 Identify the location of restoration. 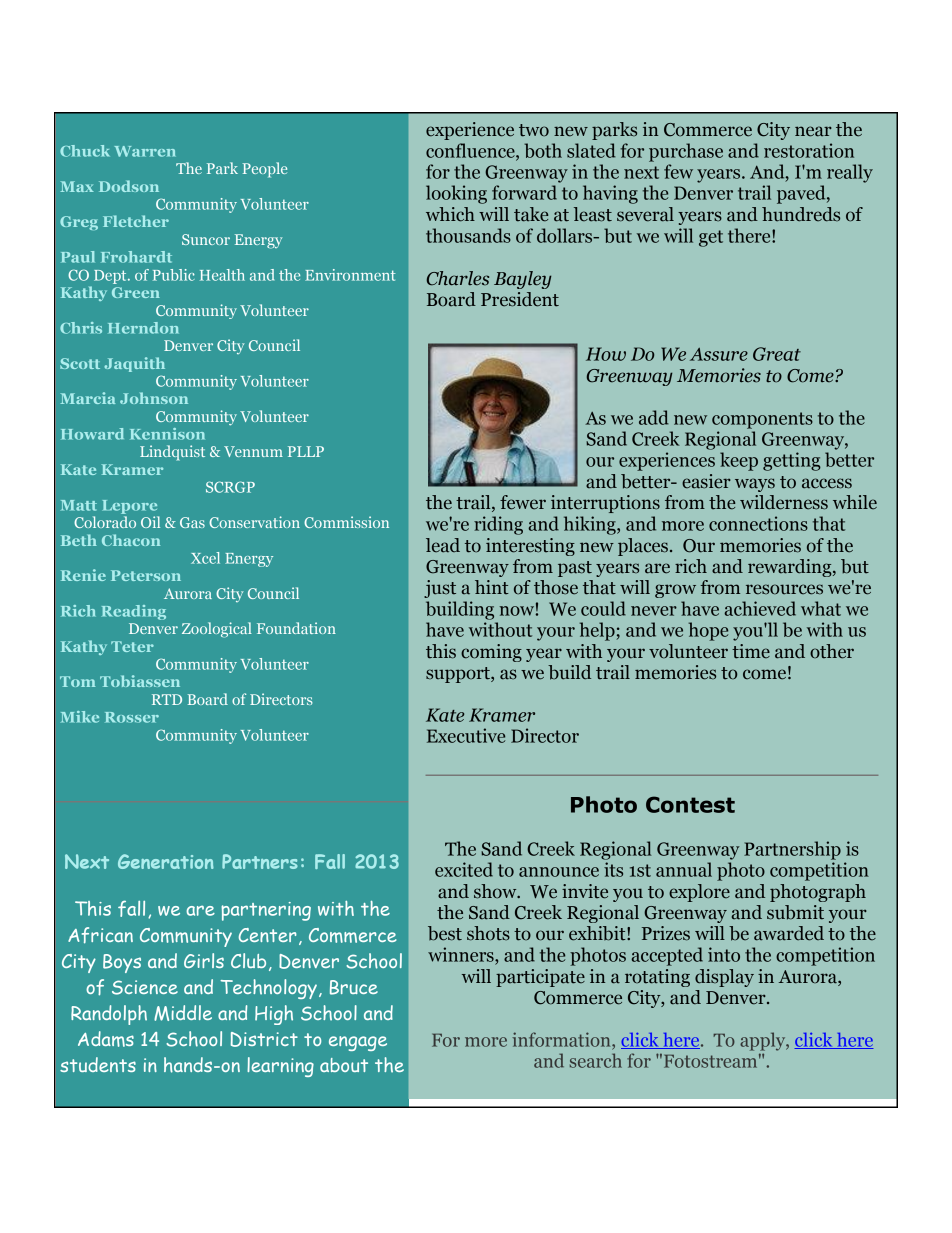
(809, 150).
